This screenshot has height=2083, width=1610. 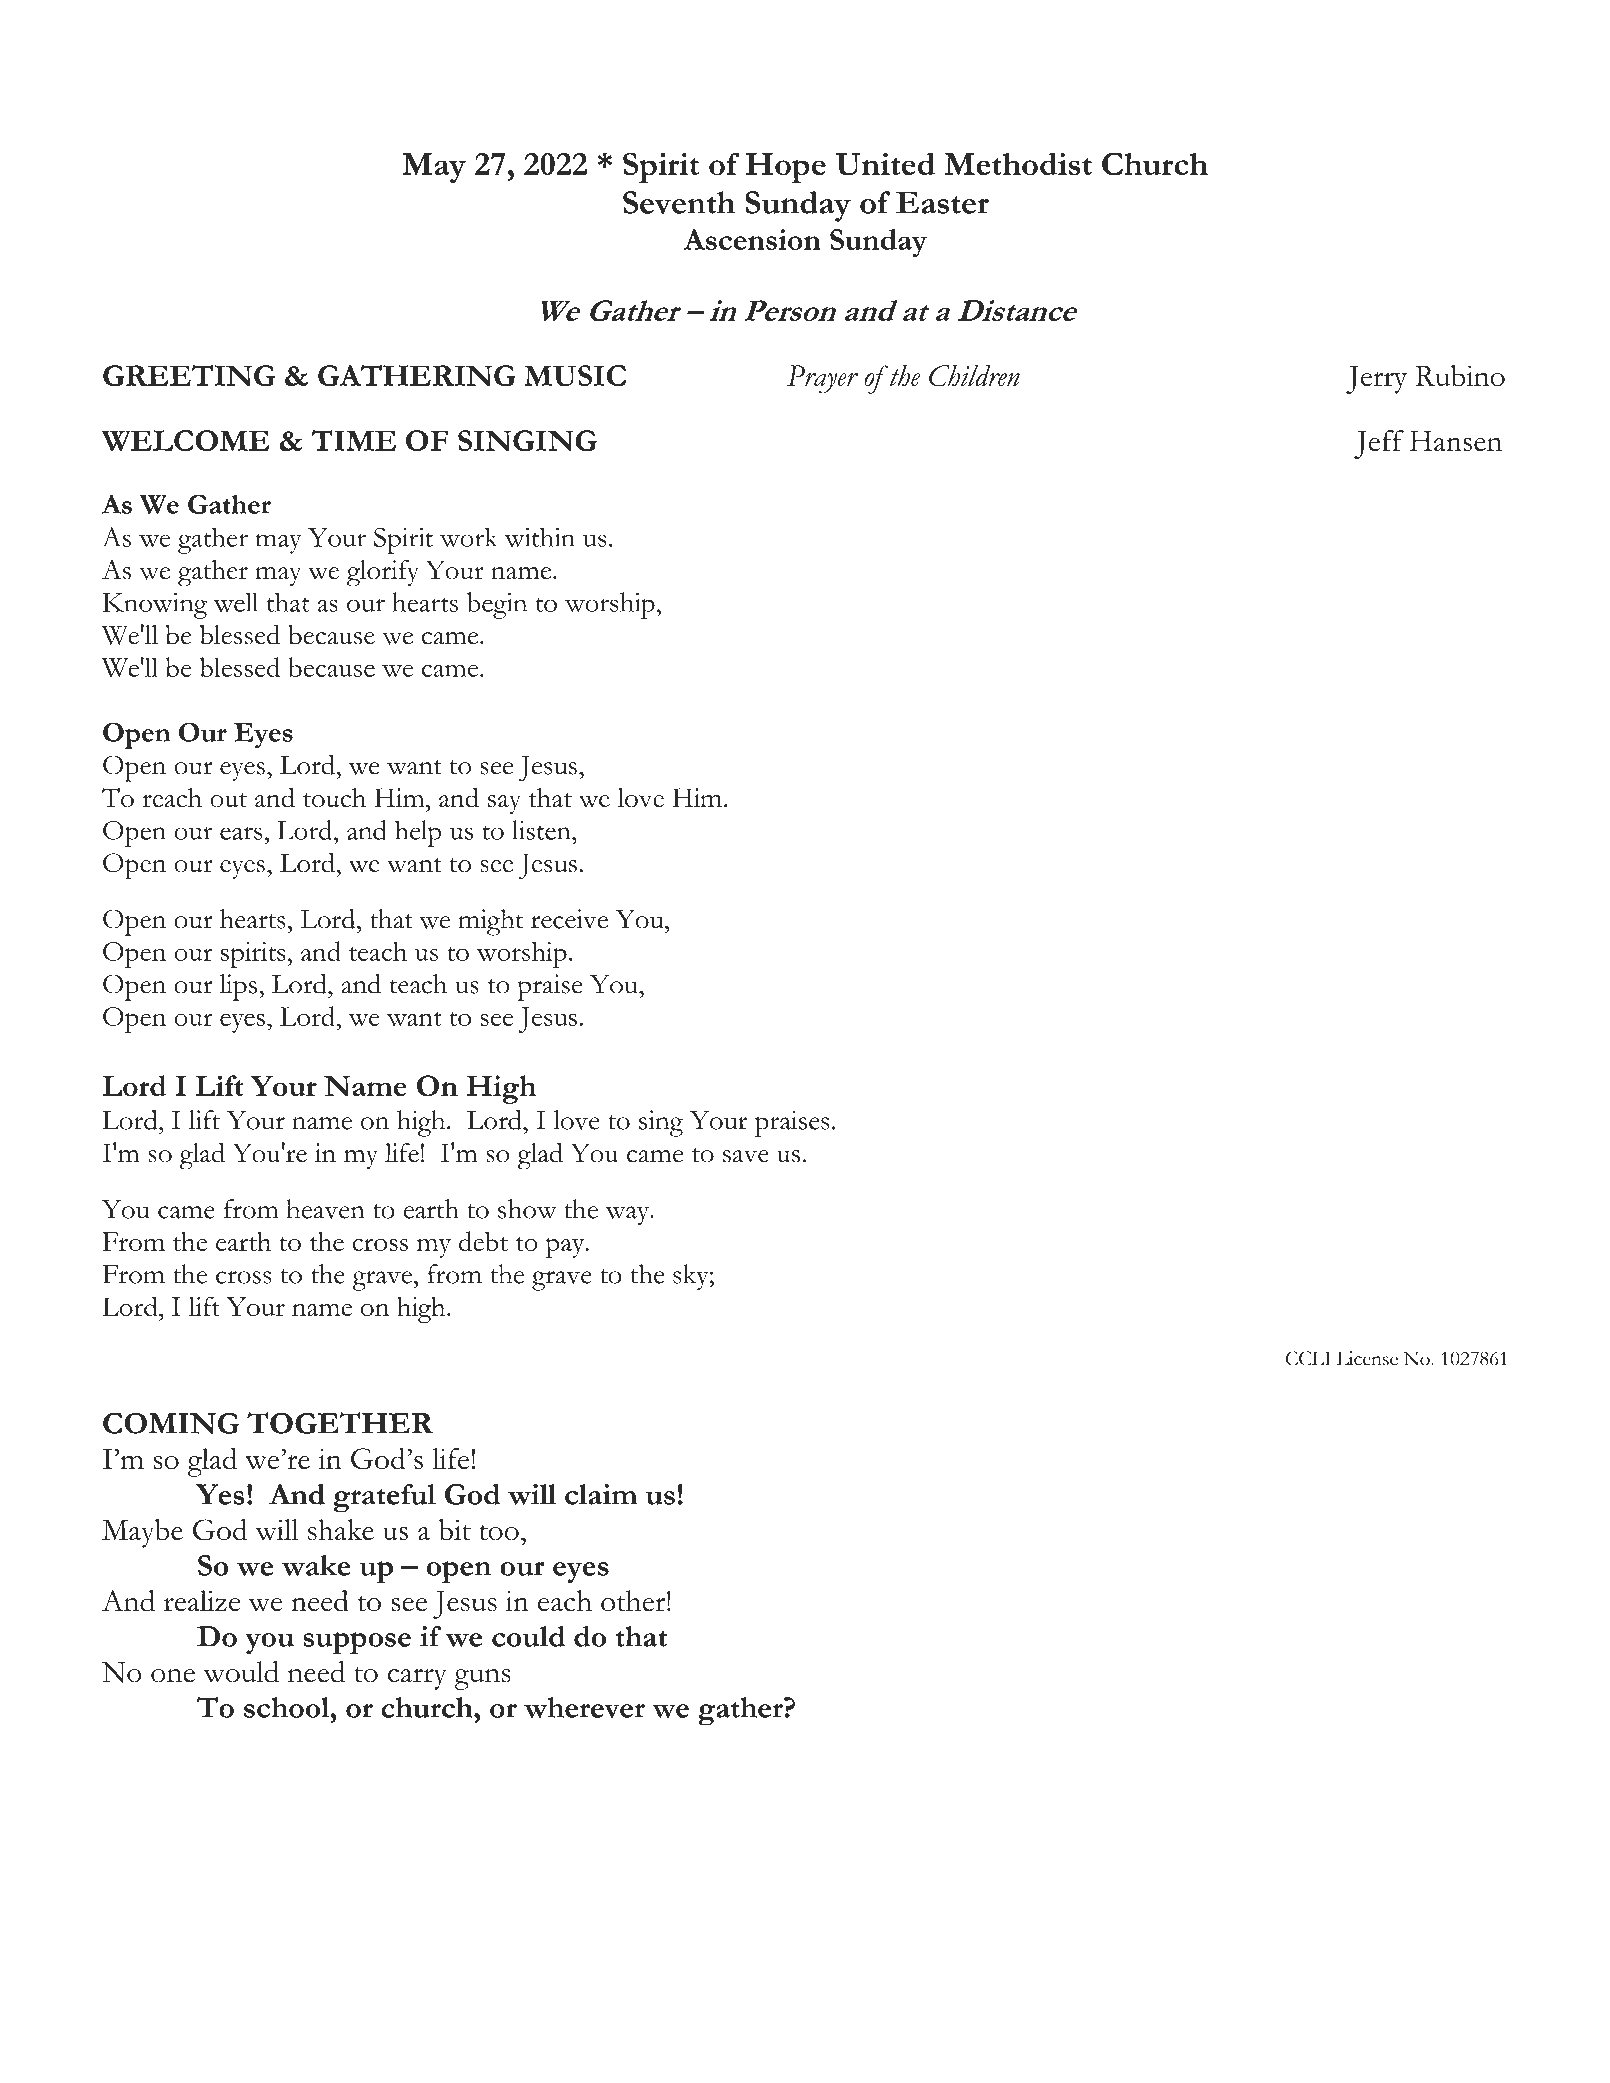 I want to click on Ascension, so click(x=752, y=239).
